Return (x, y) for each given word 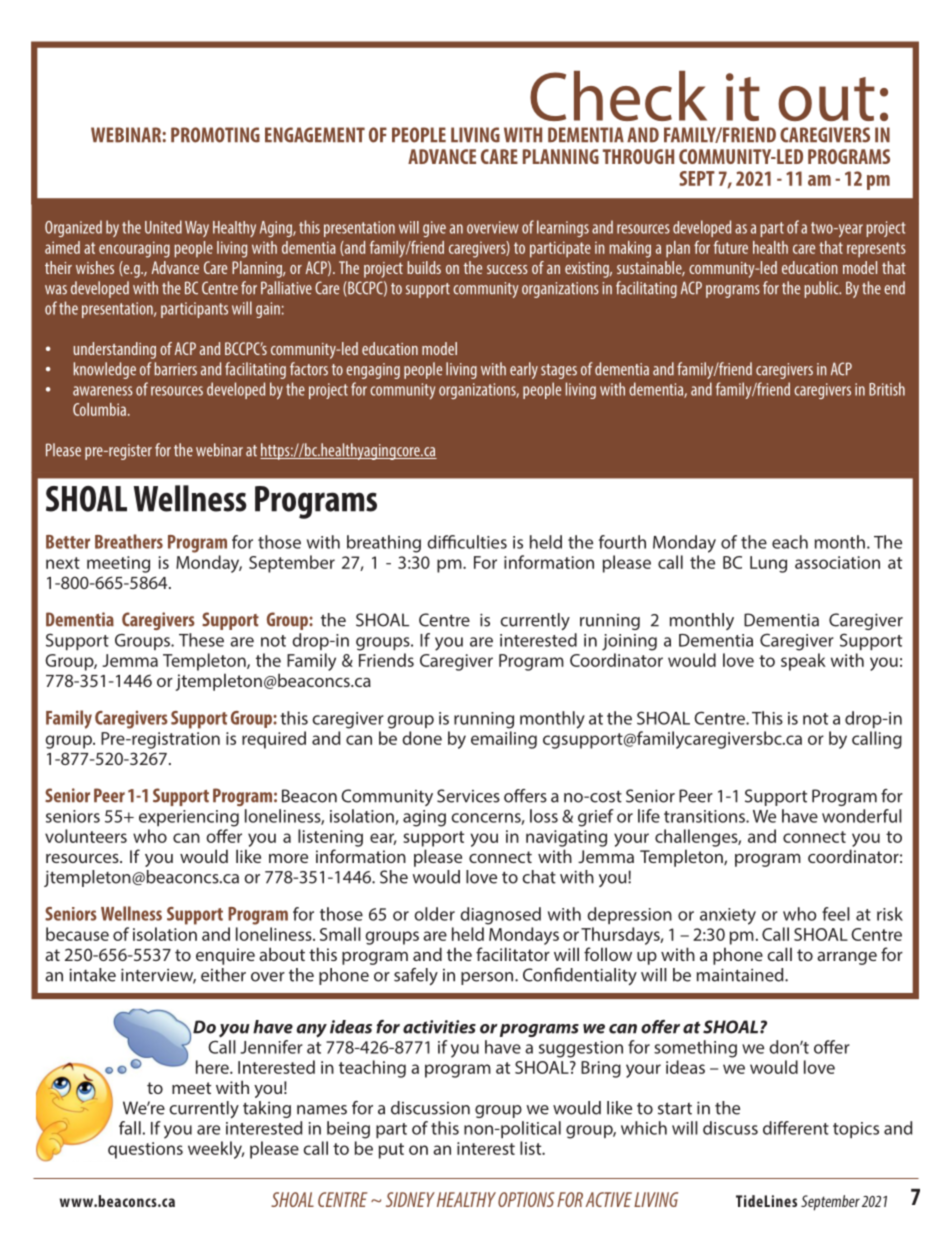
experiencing (189, 818)
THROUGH (638, 156)
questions (145, 1150)
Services (468, 796)
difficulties (467, 542)
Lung (768, 564)
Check (618, 96)
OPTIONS (526, 1199)
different (796, 1128)
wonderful (862, 816)
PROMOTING (215, 135)
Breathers (129, 541)
